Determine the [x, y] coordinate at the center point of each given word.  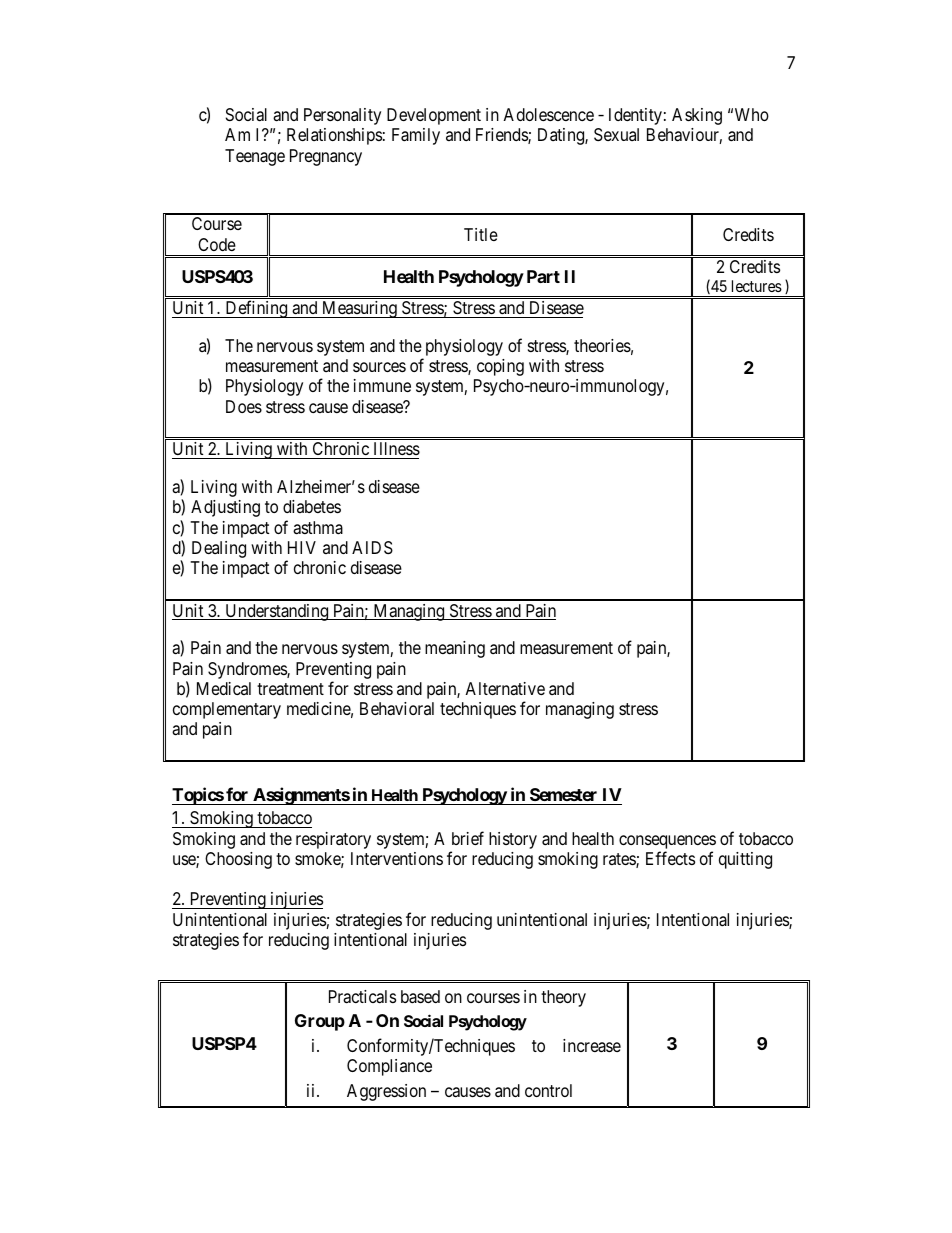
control [548, 1090]
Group [320, 1022]
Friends [502, 136]
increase [592, 1046]
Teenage [255, 157]
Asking [697, 116]
